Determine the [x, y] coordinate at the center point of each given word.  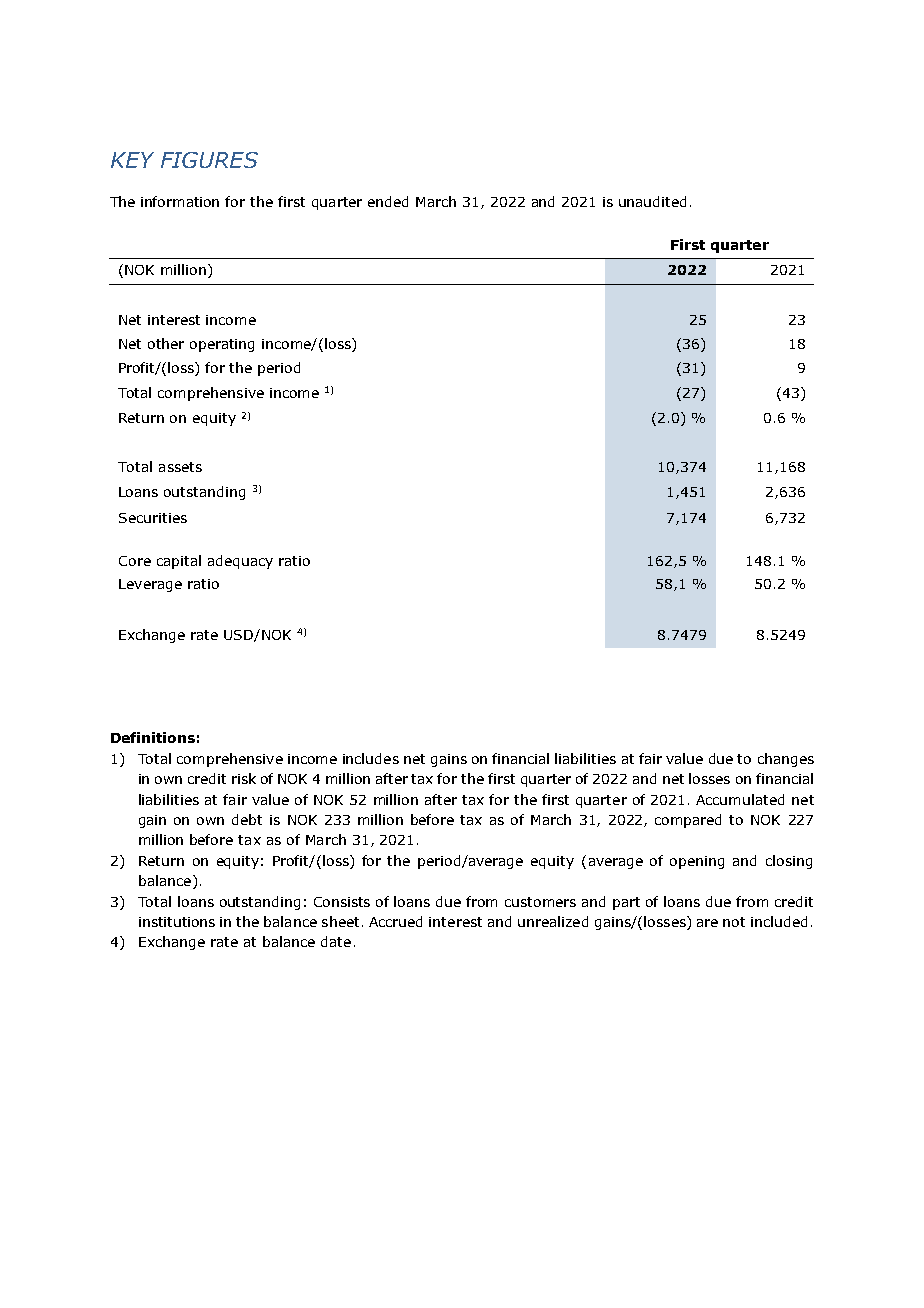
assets [180, 467]
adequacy [240, 562]
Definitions [153, 737]
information [180, 201]
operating [222, 345]
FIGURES [209, 160]
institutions [177, 922]
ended [388, 201]
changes [786, 760]
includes [371, 758]
